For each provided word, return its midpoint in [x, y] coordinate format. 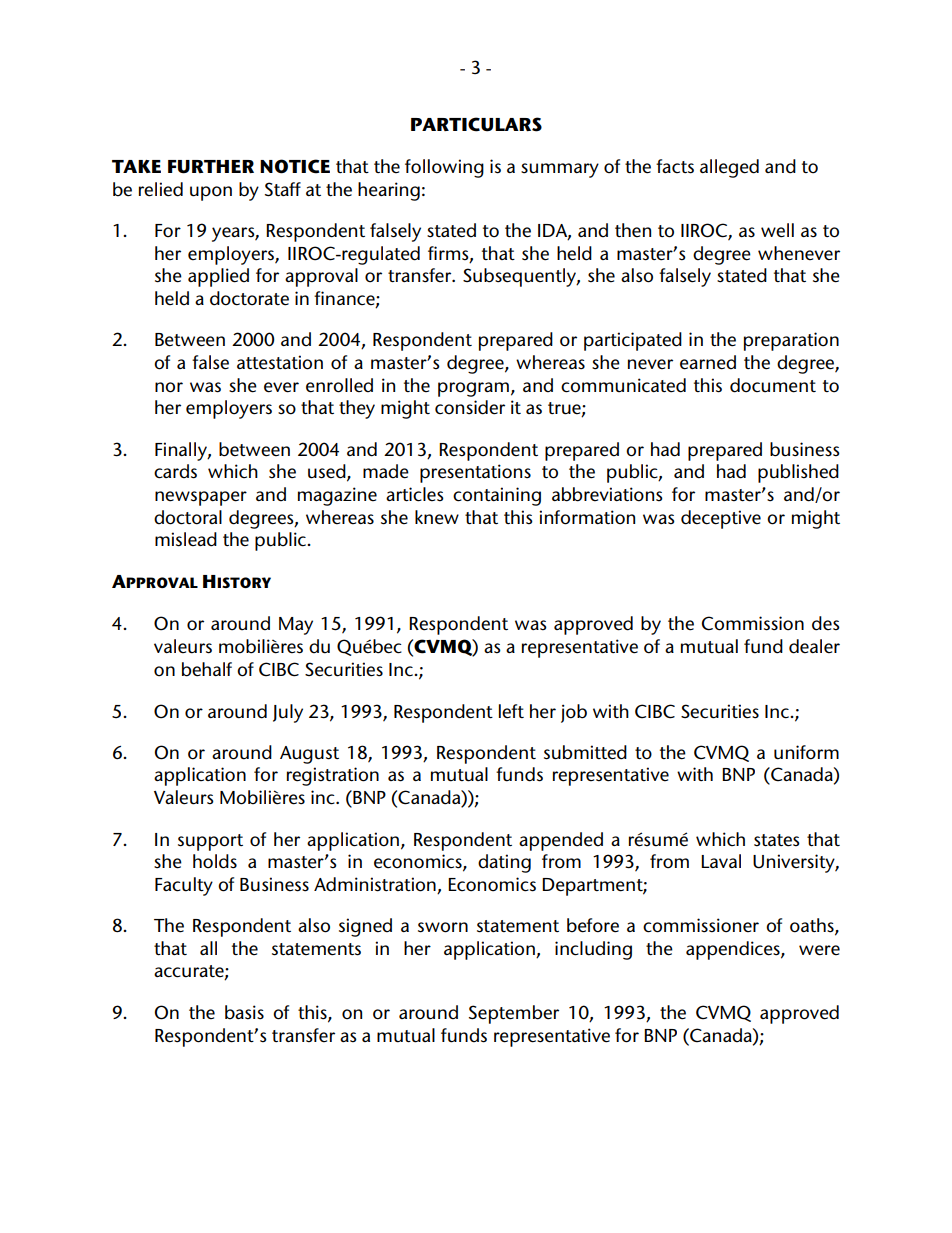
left [511, 711]
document [773, 385]
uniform [806, 752]
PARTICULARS [476, 124]
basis [244, 1012]
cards [175, 471]
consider [470, 407]
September [514, 1014]
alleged [729, 168]
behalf [207, 669]
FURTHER [211, 167]
